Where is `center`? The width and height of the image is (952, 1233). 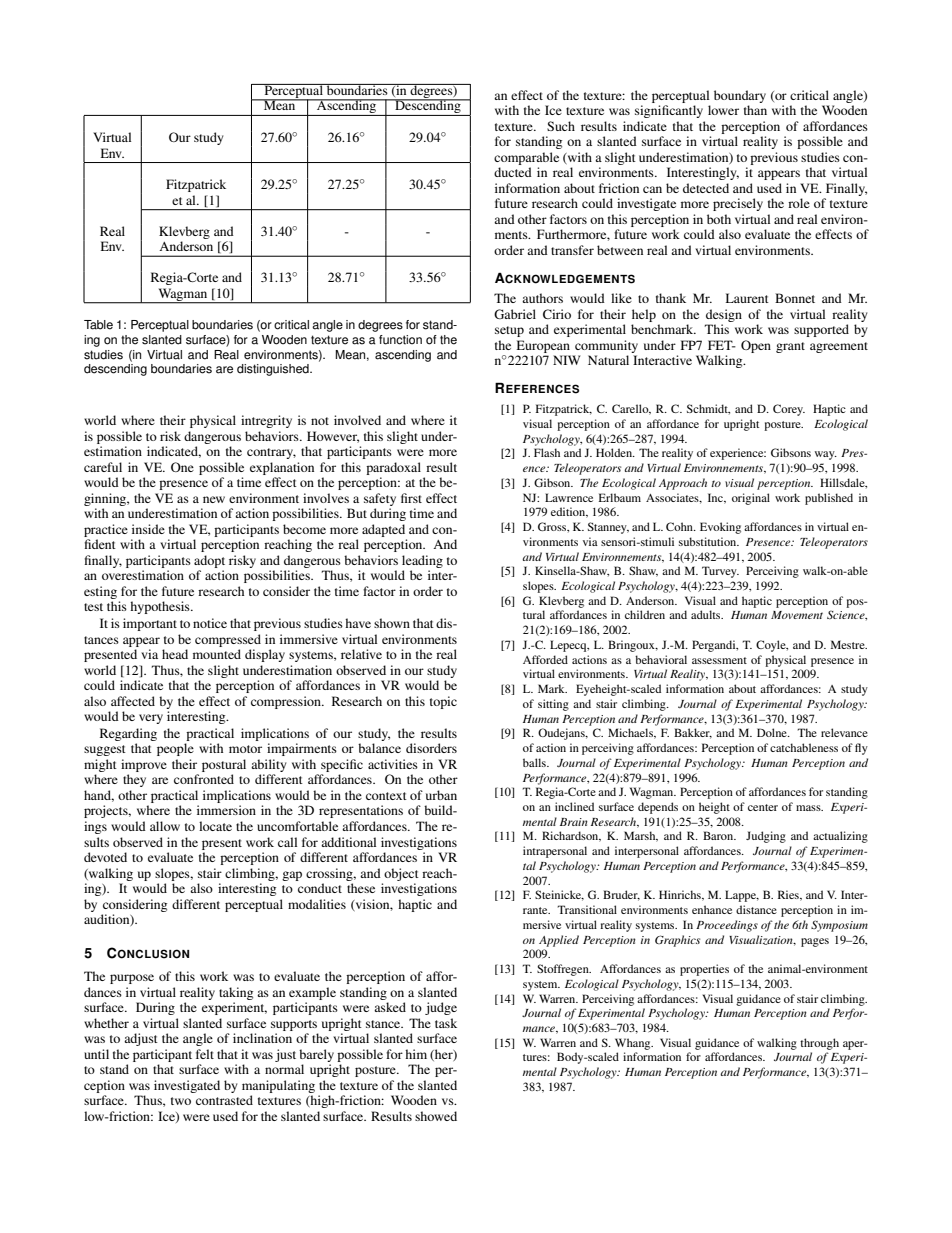 center is located at coordinates (763, 807).
